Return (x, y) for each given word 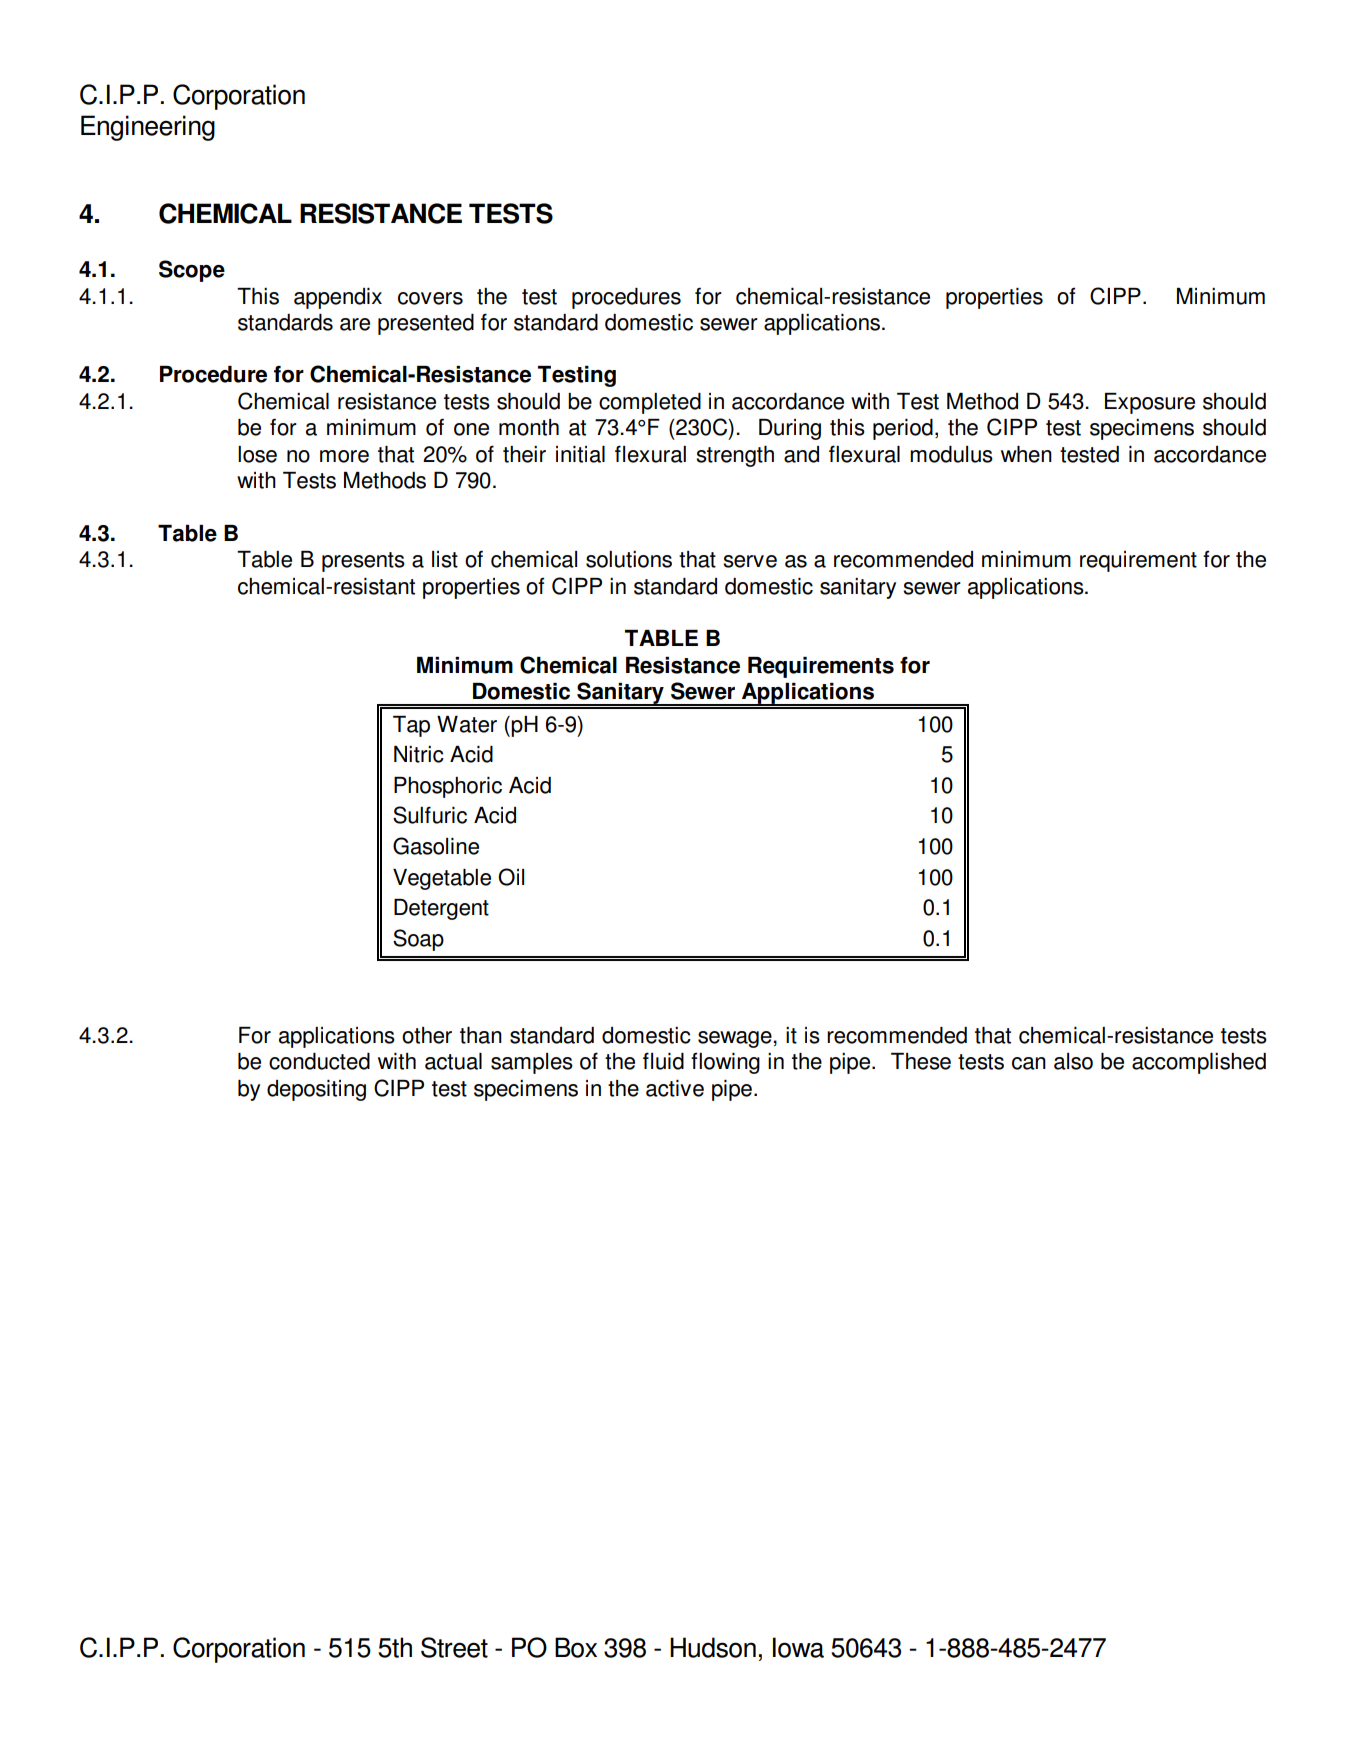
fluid (663, 1061)
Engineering (148, 128)
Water (467, 724)
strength (735, 456)
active (675, 1088)
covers (430, 298)
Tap (411, 726)
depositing (316, 1090)
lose (257, 454)
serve (750, 561)
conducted (319, 1061)
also (1073, 1061)
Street (454, 1647)
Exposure (1150, 403)
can (1029, 1063)
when (1026, 454)
